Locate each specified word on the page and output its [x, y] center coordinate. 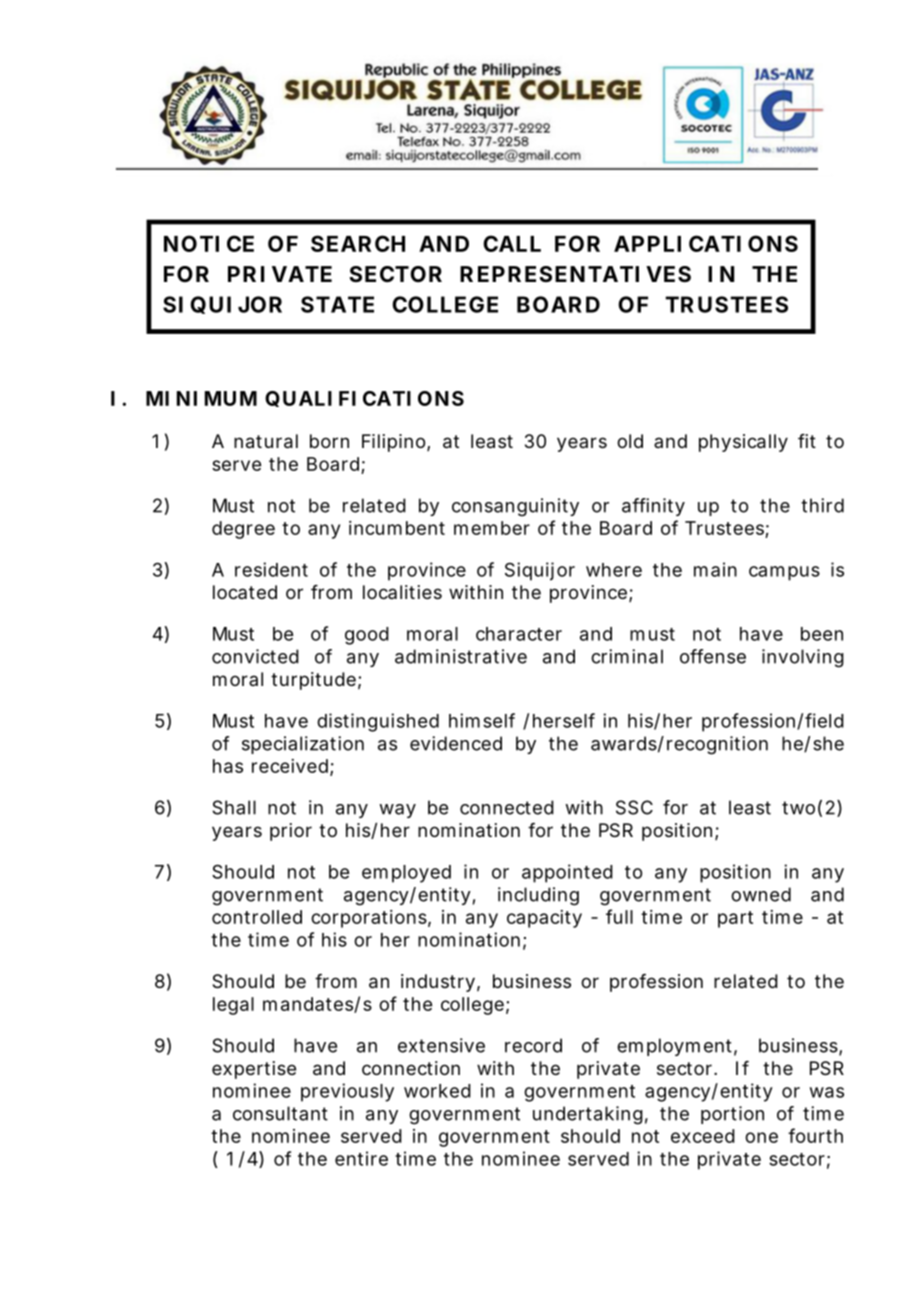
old [630, 441]
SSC [634, 807]
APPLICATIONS [706, 243]
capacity [544, 919]
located [245, 592]
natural [266, 441]
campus [784, 573]
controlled [257, 917]
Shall [234, 807]
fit [807, 441]
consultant [280, 1113]
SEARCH [358, 243]
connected [507, 807]
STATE [337, 304]
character [519, 634]
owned [761, 894]
